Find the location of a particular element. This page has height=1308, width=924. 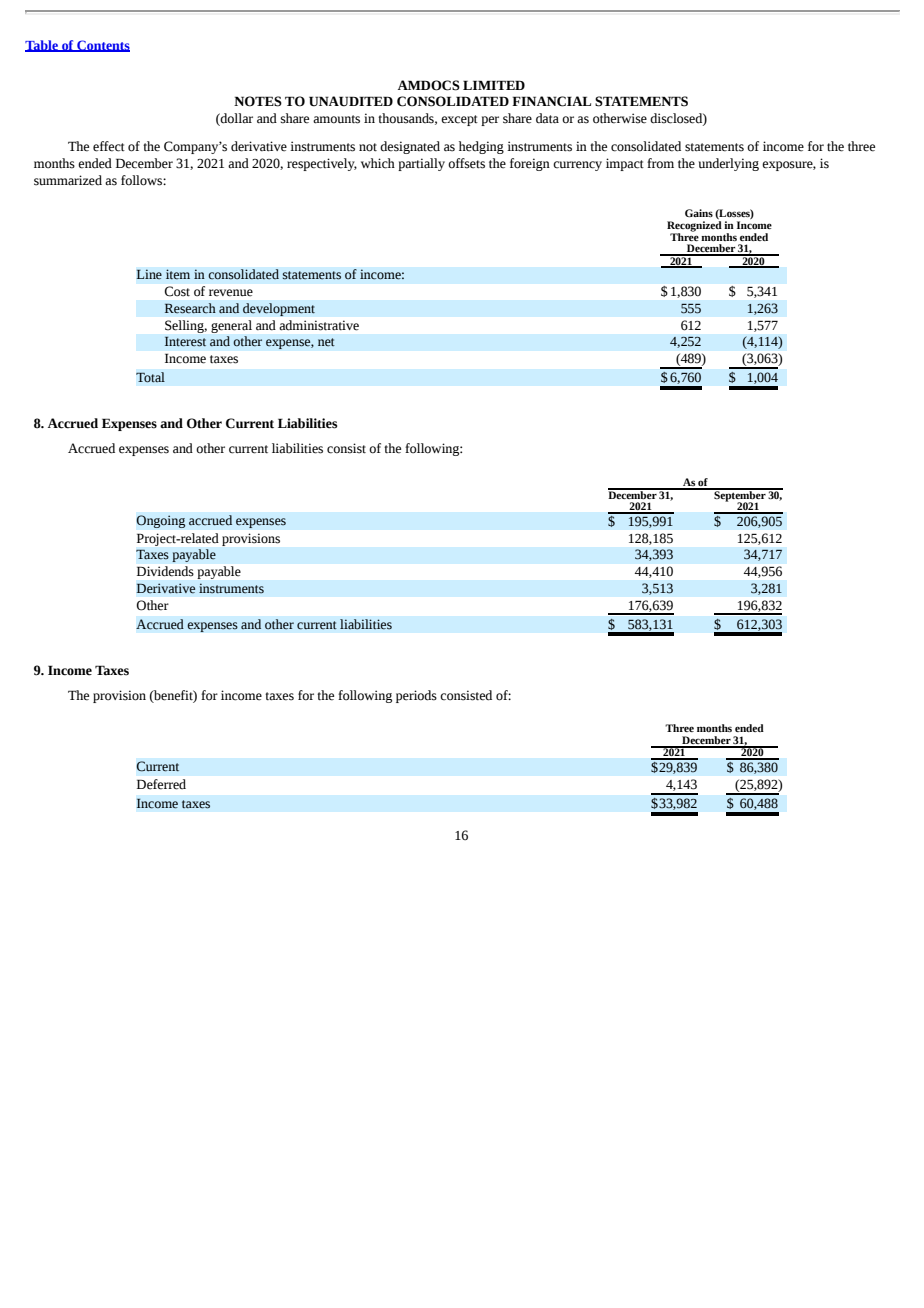

net is located at coordinates (326, 342).
